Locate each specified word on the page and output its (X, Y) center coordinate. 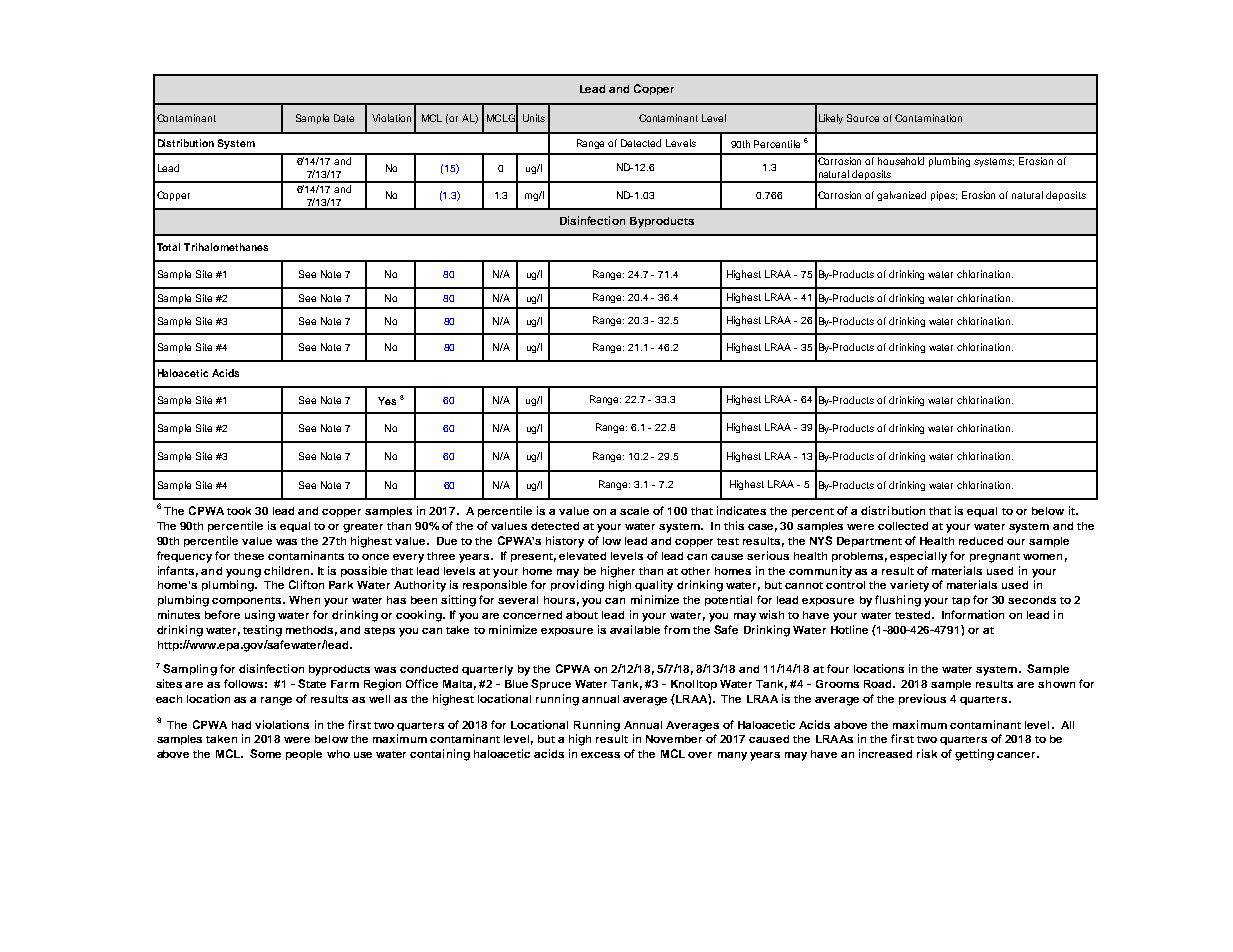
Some (265, 753)
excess (600, 755)
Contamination (928, 118)
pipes (944, 196)
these (249, 556)
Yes (387, 401)
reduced (981, 541)
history (565, 542)
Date (344, 118)
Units (534, 118)
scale (634, 511)
